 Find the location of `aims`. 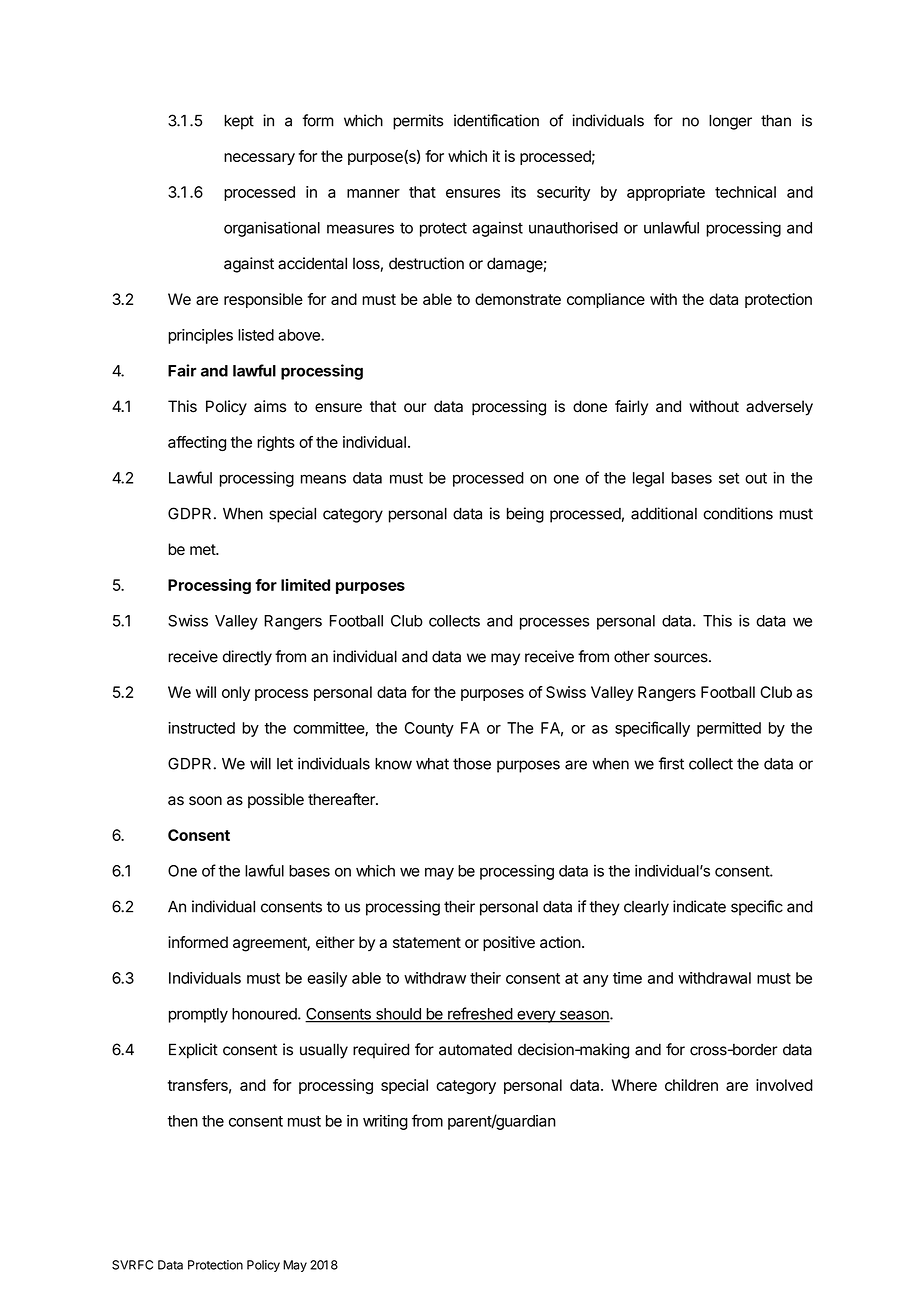

aims is located at coordinates (270, 406).
